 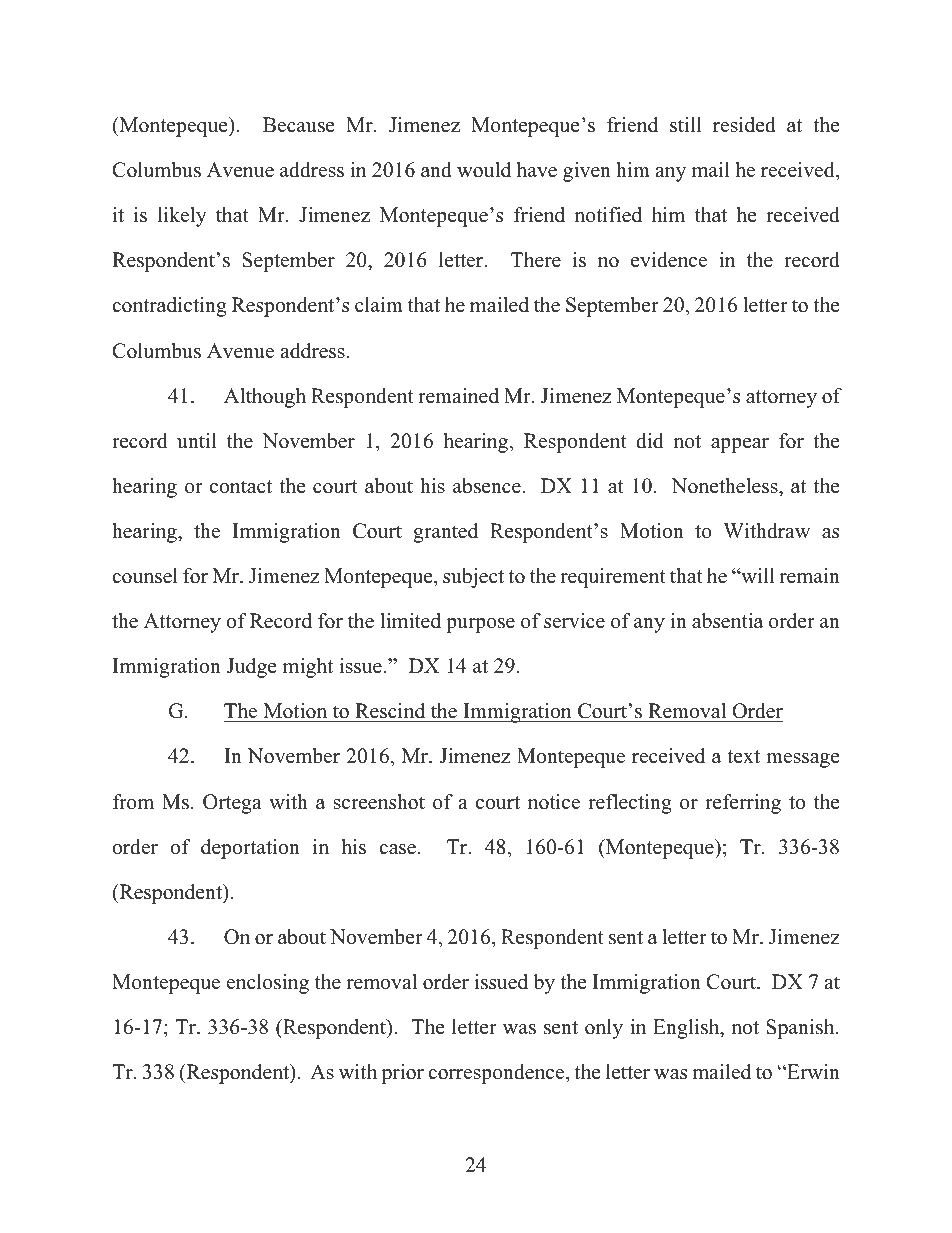 What do you see at coordinates (613, 578) in the screenshot?
I see `requirement` at bounding box center [613, 578].
